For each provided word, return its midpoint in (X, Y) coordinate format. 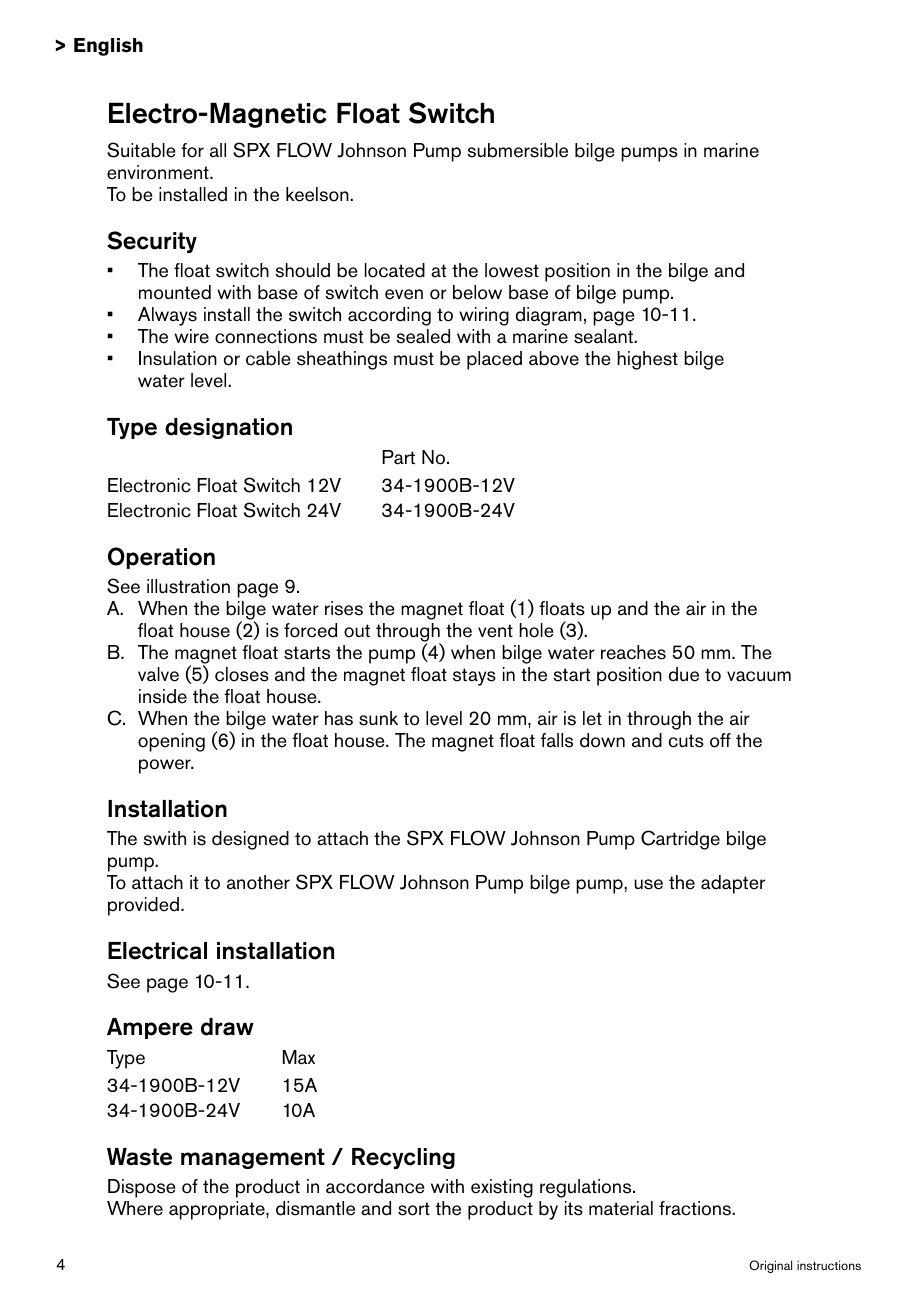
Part (398, 457)
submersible (517, 150)
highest (647, 360)
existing (502, 1188)
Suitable (141, 150)
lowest (512, 270)
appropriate (218, 1210)
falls (557, 740)
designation (228, 428)
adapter (733, 884)
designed (250, 840)
